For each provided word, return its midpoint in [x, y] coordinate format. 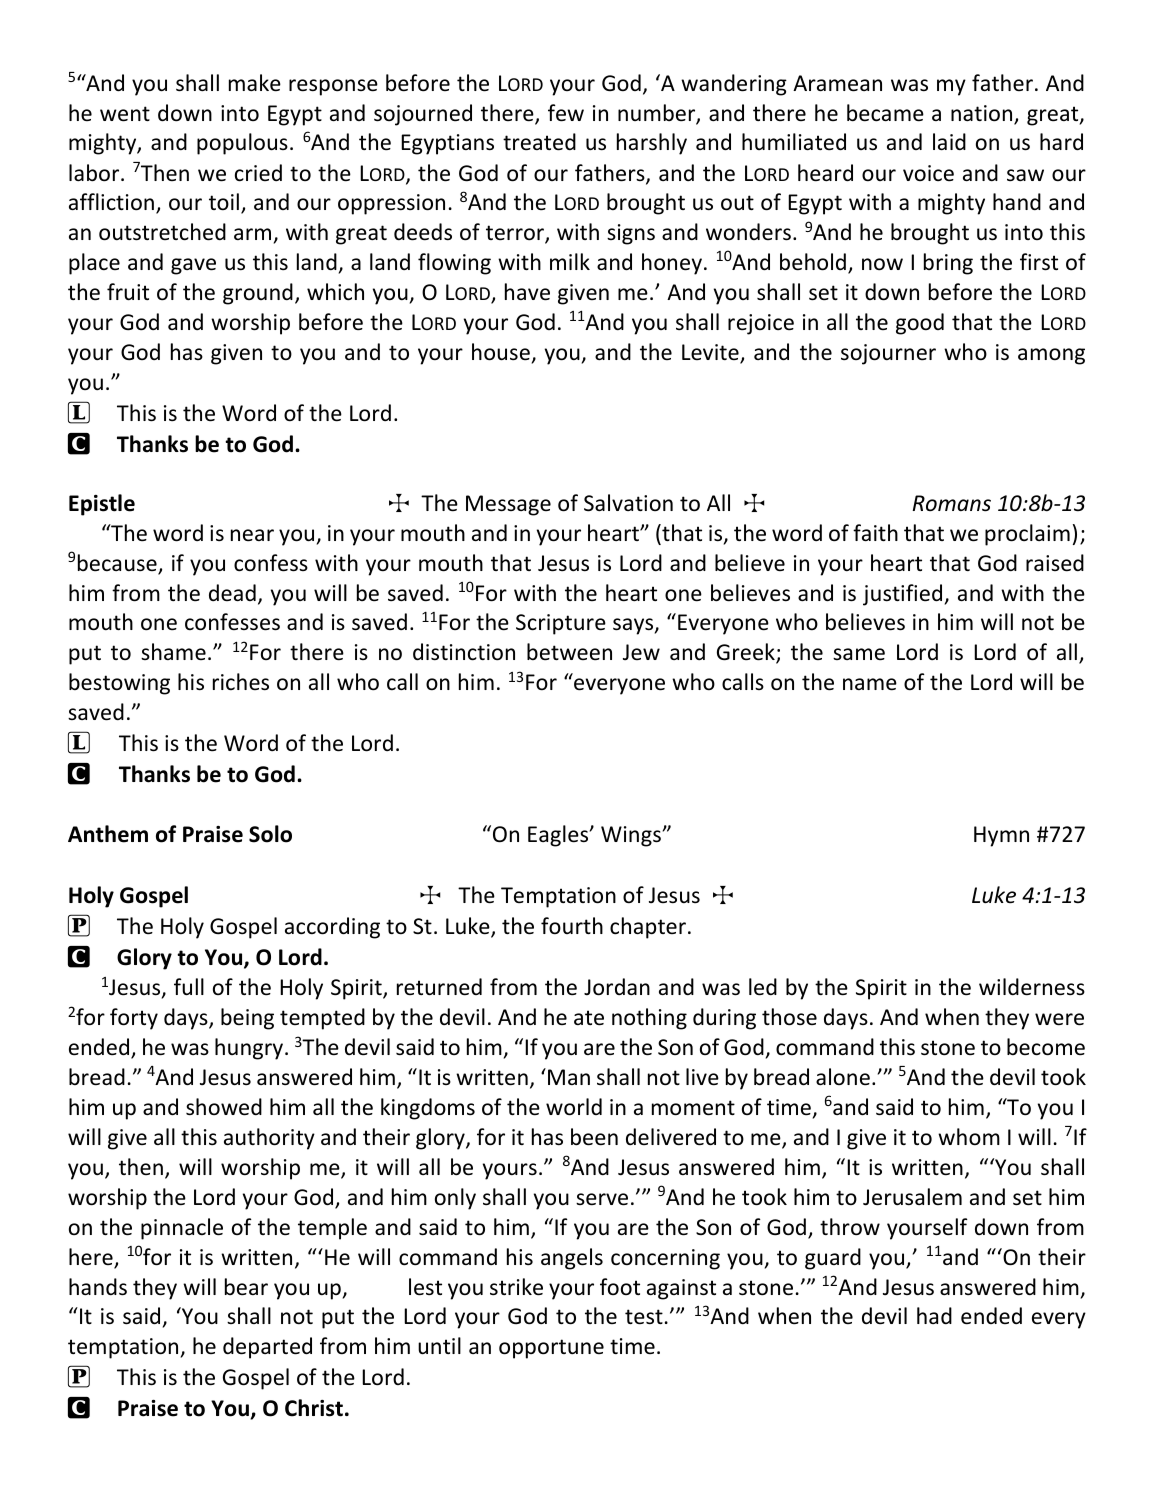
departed [267, 1348]
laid [949, 141]
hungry [250, 1049]
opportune [551, 1349]
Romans [952, 503]
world [574, 1107]
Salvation [628, 503]
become [1046, 1047]
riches [241, 682]
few [566, 113]
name [870, 684]
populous [242, 144]
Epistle [102, 505]
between [569, 652]
